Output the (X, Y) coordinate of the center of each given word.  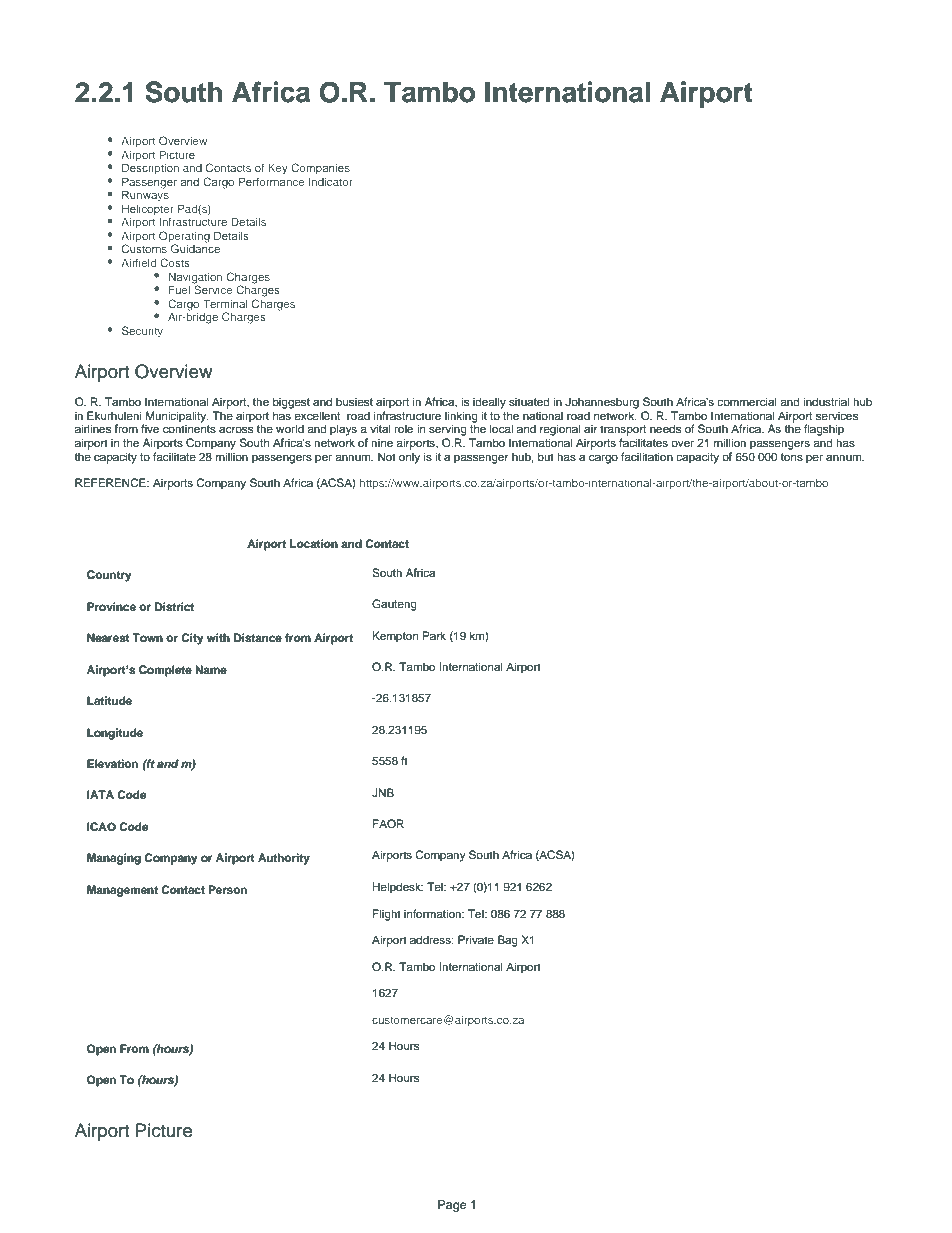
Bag (508, 941)
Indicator (331, 181)
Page (452, 1206)
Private (476, 939)
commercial (747, 401)
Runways (145, 195)
